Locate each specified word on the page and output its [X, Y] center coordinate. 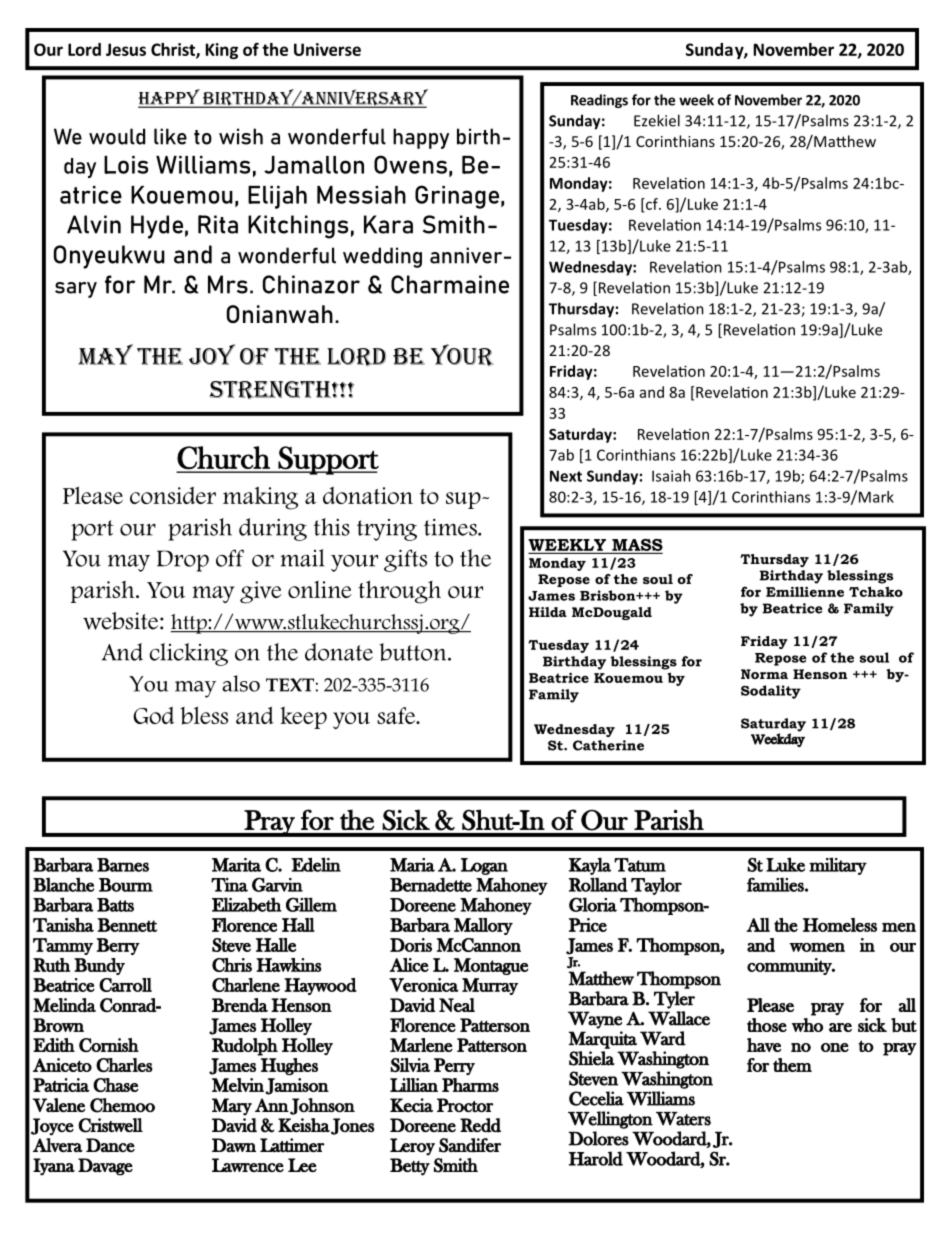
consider [173, 495]
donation [368, 495]
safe [397, 715]
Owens [410, 164]
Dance [110, 1145]
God [153, 715]
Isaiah [671, 476]
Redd [480, 1125]
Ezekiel [657, 120]
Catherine [608, 745]
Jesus [126, 49]
